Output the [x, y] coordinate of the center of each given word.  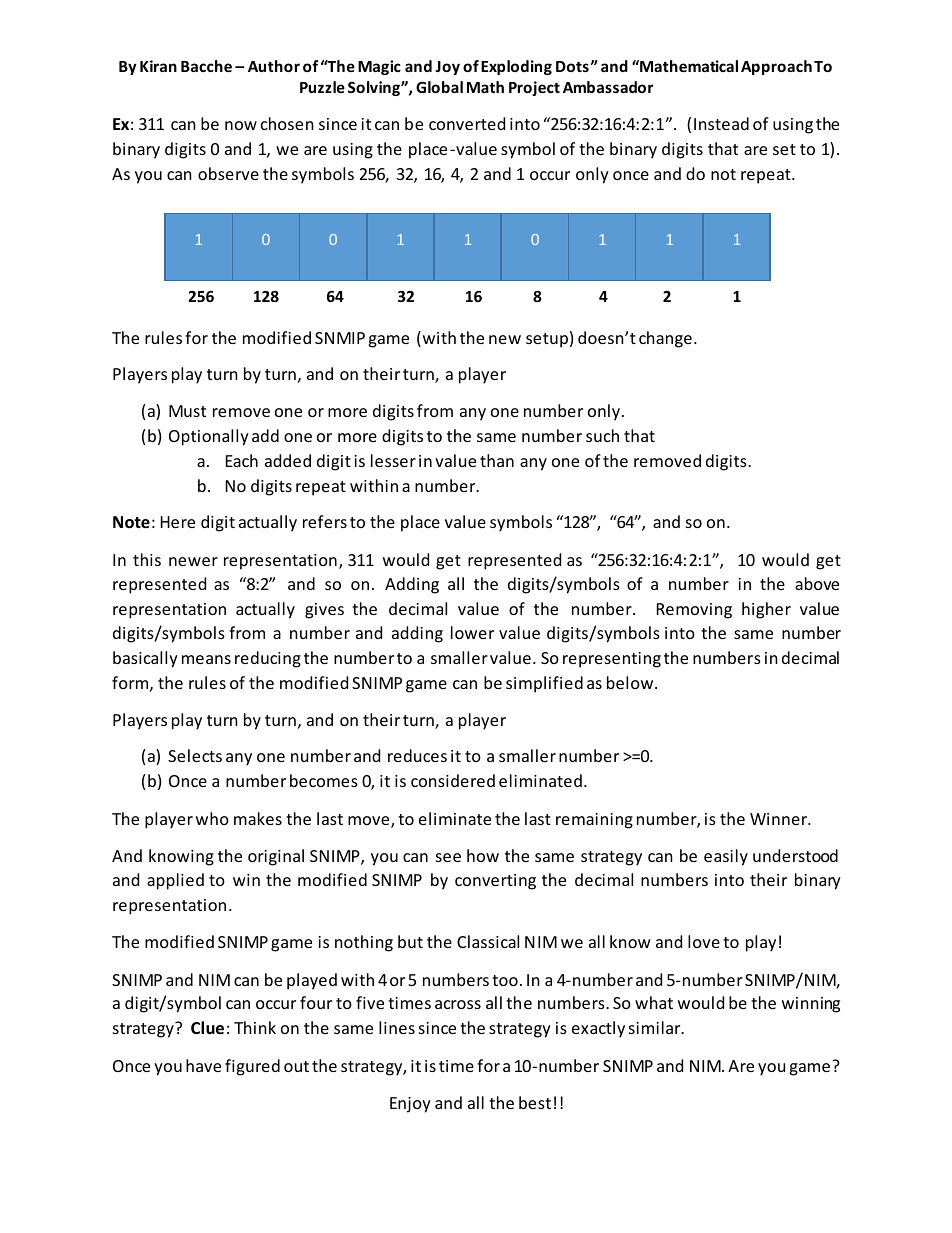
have [203, 1065]
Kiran [158, 66]
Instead [721, 123]
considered [453, 780]
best [535, 1102]
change [665, 339]
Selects [195, 755]
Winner [780, 819]
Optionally [209, 437]
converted [467, 123]
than [497, 460]
